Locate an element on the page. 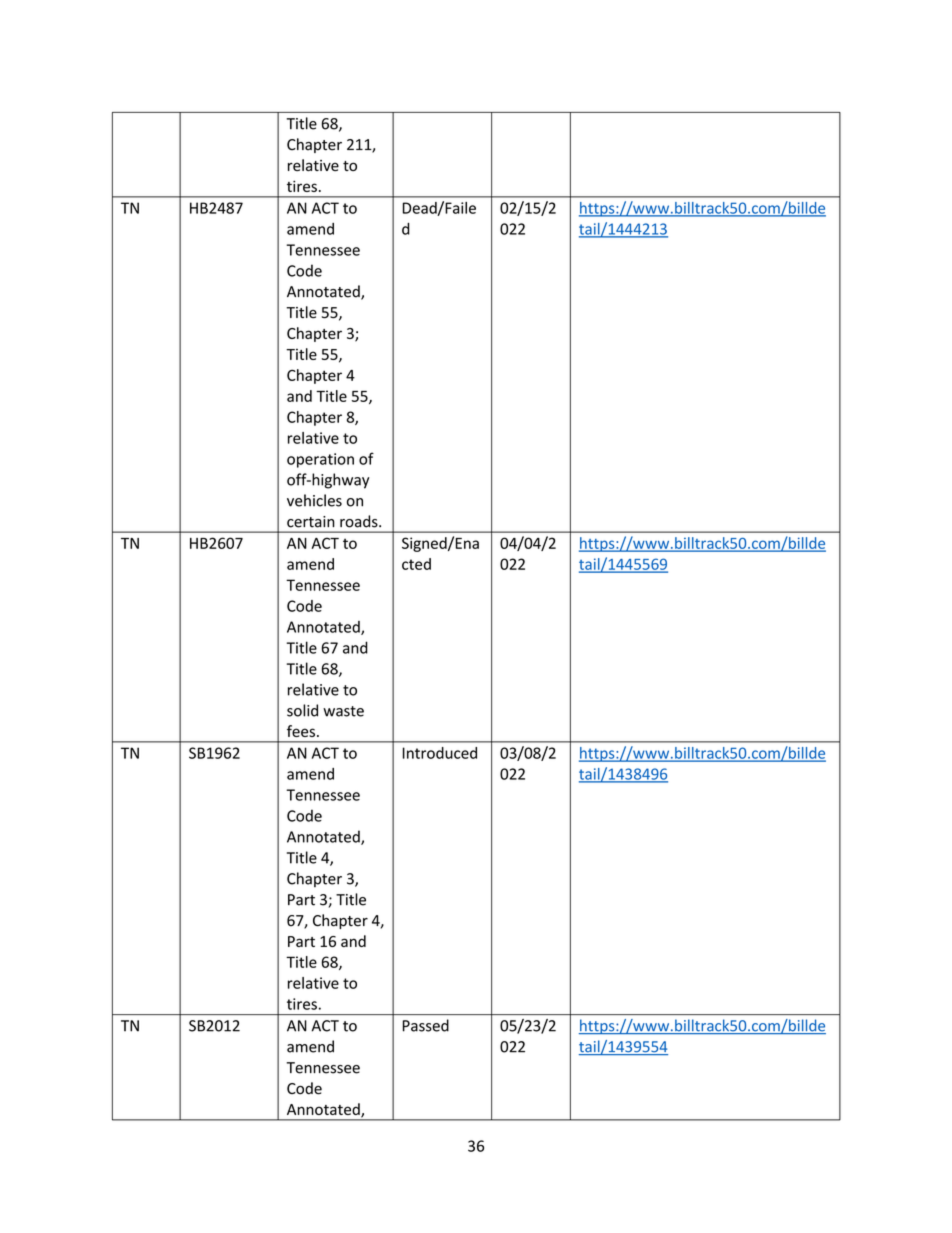  operation is located at coordinates (320, 460).
